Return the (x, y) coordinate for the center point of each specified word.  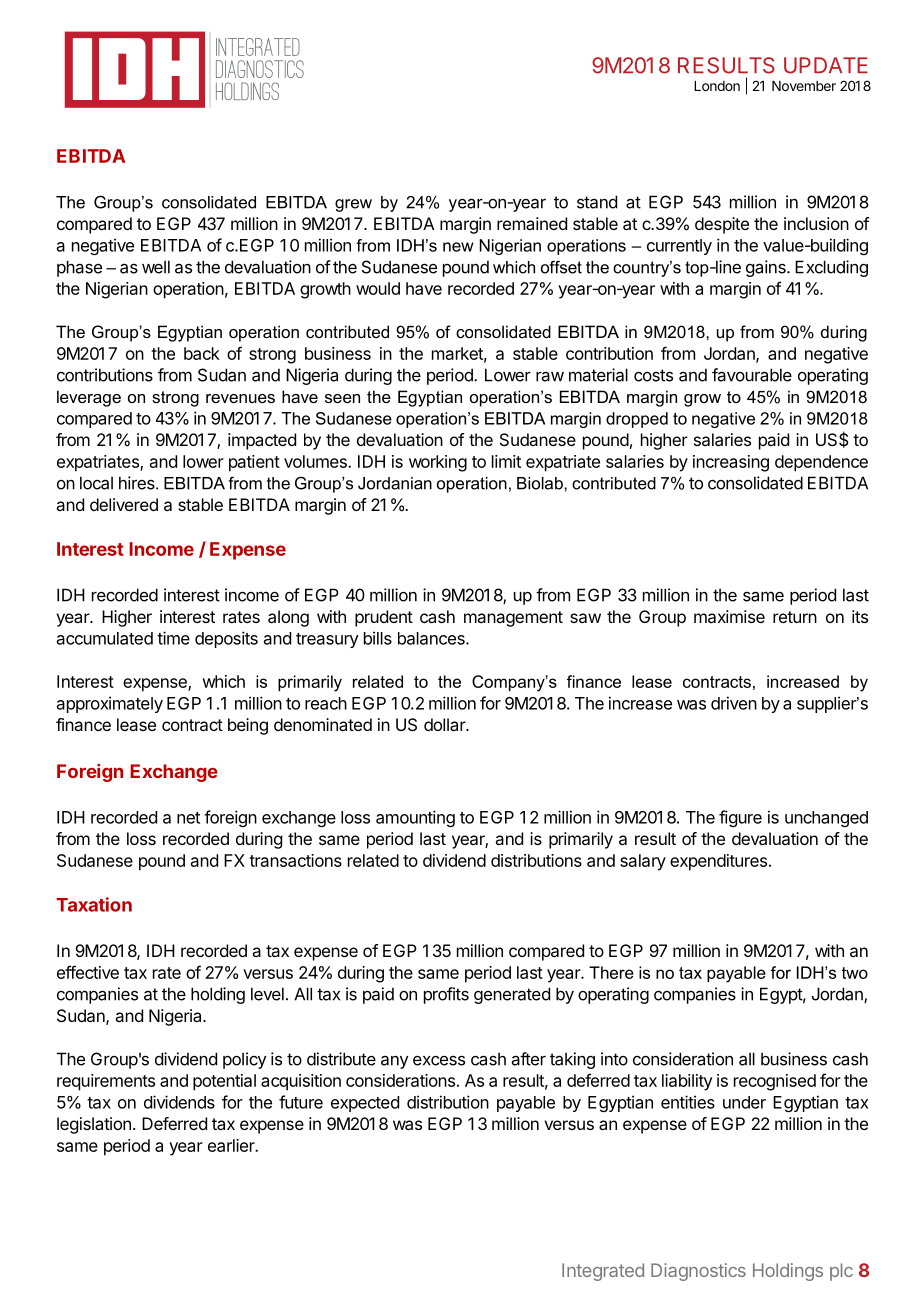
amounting (415, 818)
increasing (731, 463)
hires (138, 483)
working (438, 463)
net (188, 818)
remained (532, 223)
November (804, 86)
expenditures (718, 862)
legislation (94, 1125)
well (156, 267)
